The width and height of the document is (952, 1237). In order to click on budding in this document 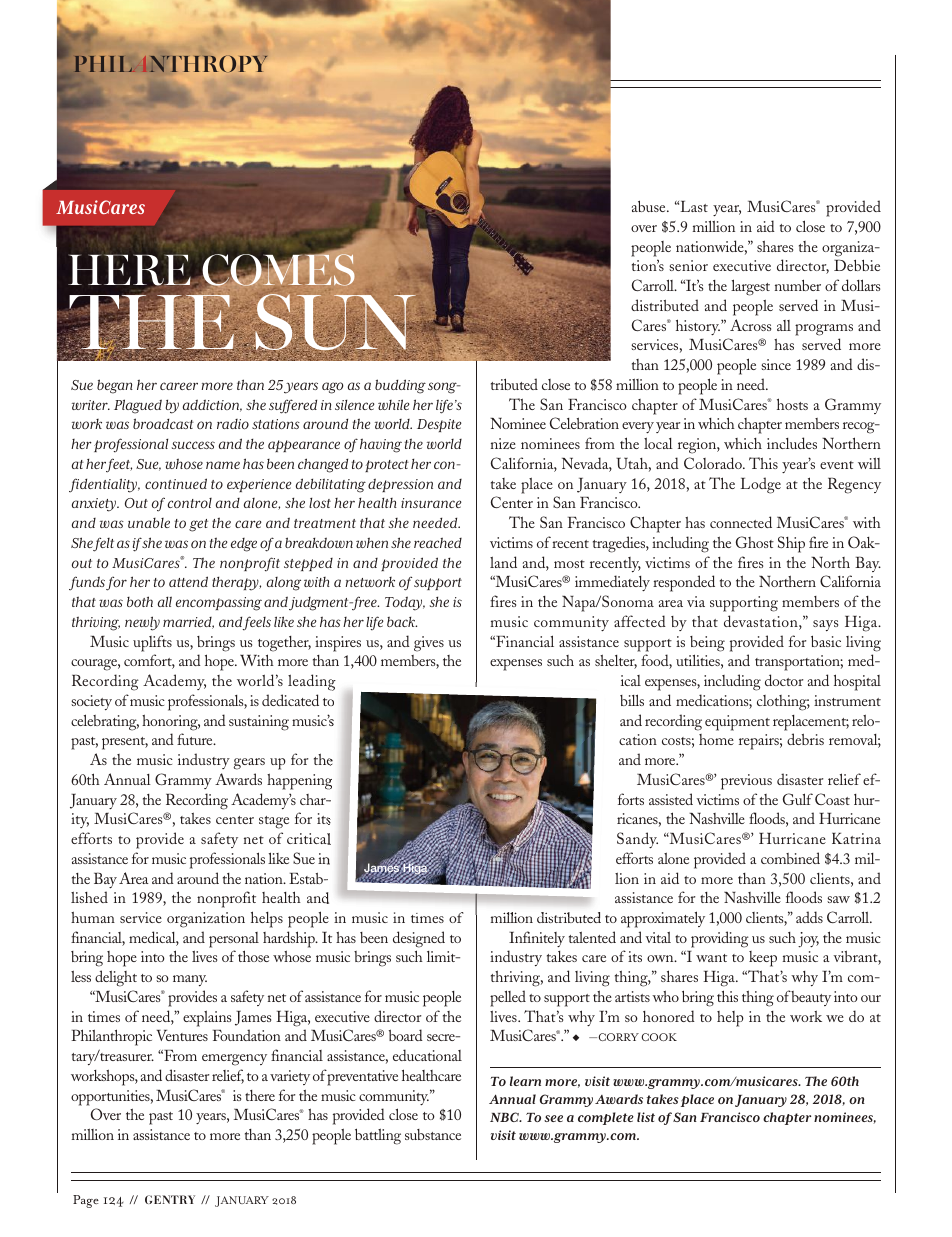, I will do `click(400, 386)`.
